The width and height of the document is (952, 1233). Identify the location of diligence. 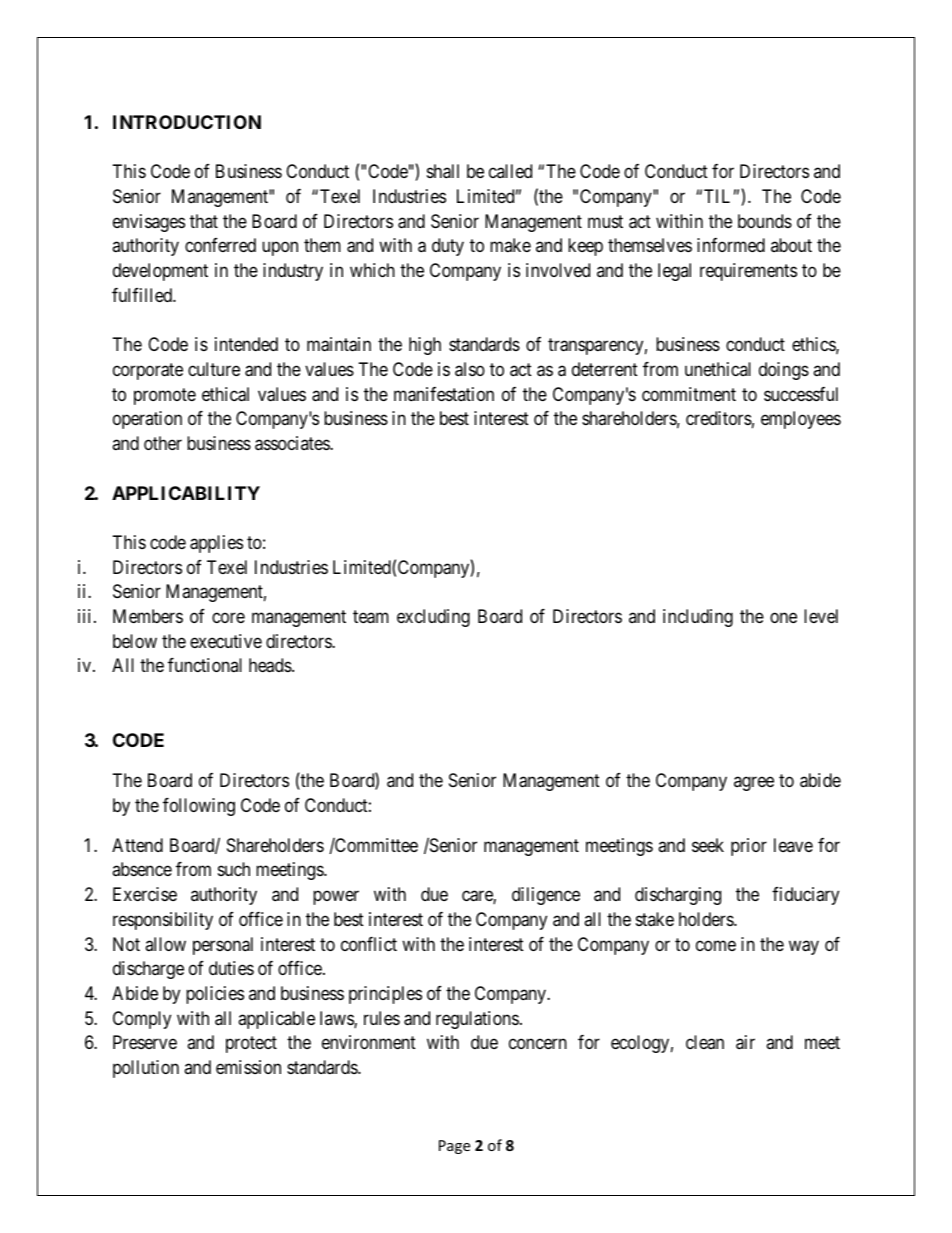
(546, 896).
